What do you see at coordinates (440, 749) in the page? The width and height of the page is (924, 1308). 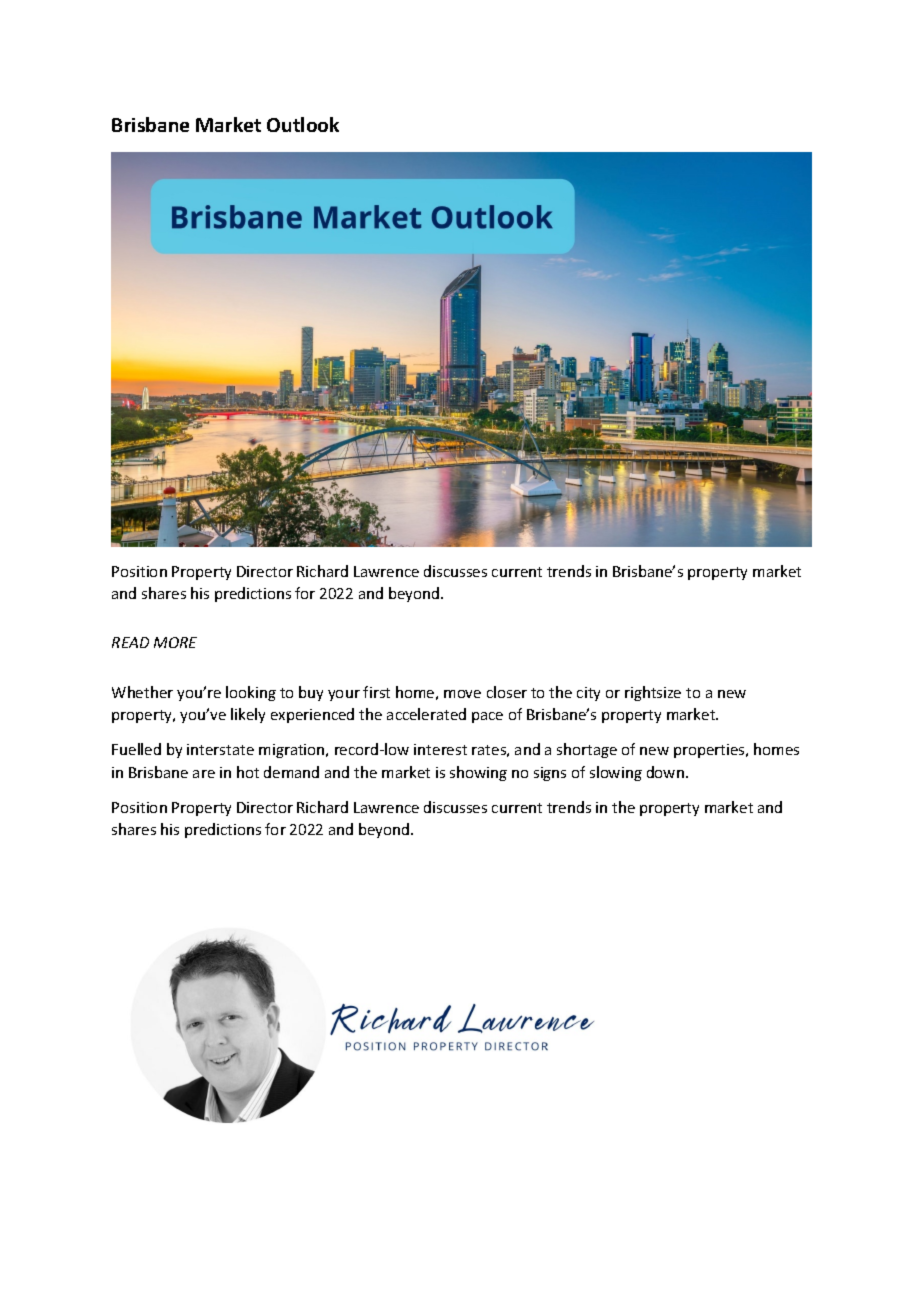 I see `interest` at bounding box center [440, 749].
